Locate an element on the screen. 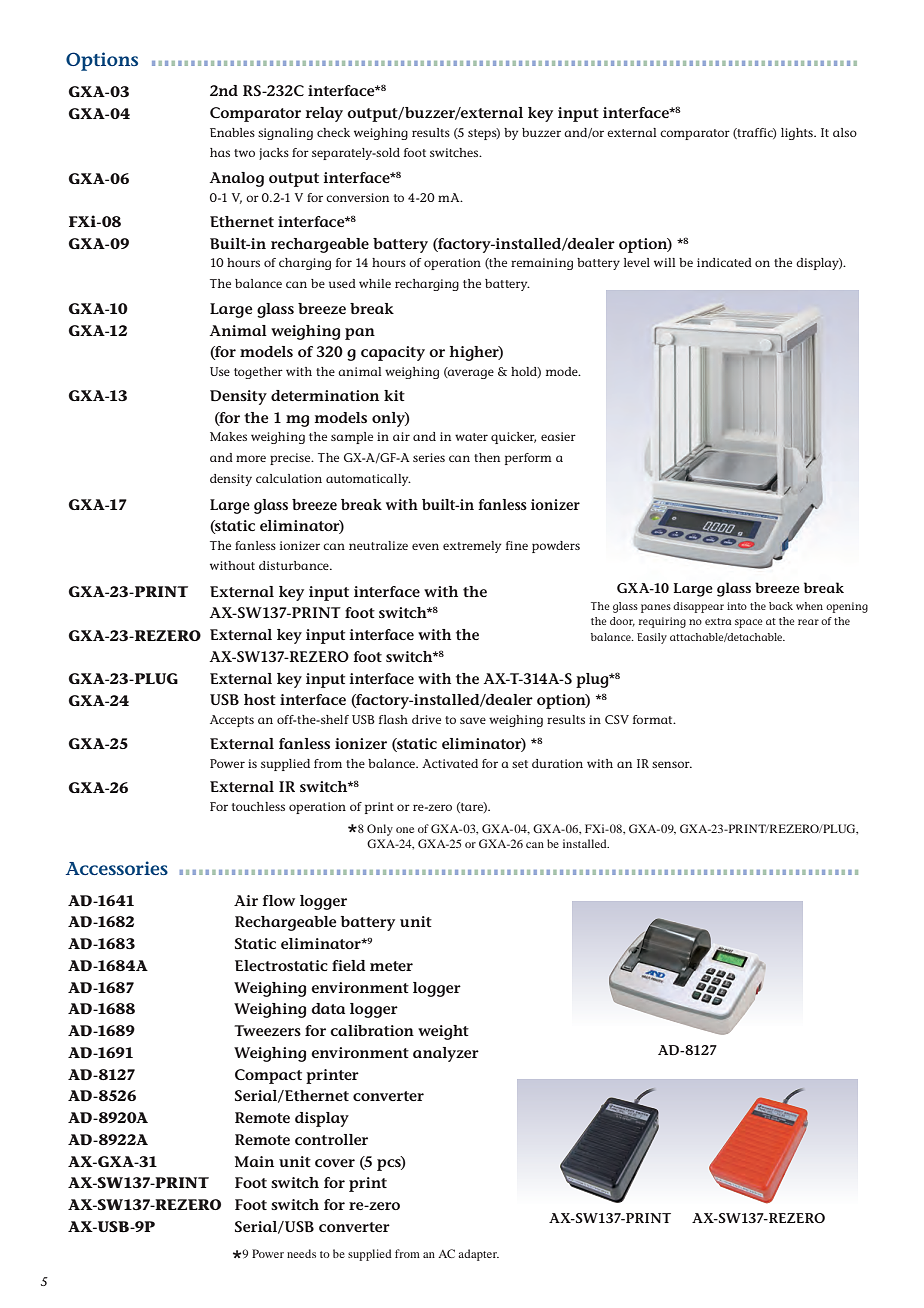 Image resolution: width=924 pixels, height=1308 pixels. space is located at coordinates (749, 623).
